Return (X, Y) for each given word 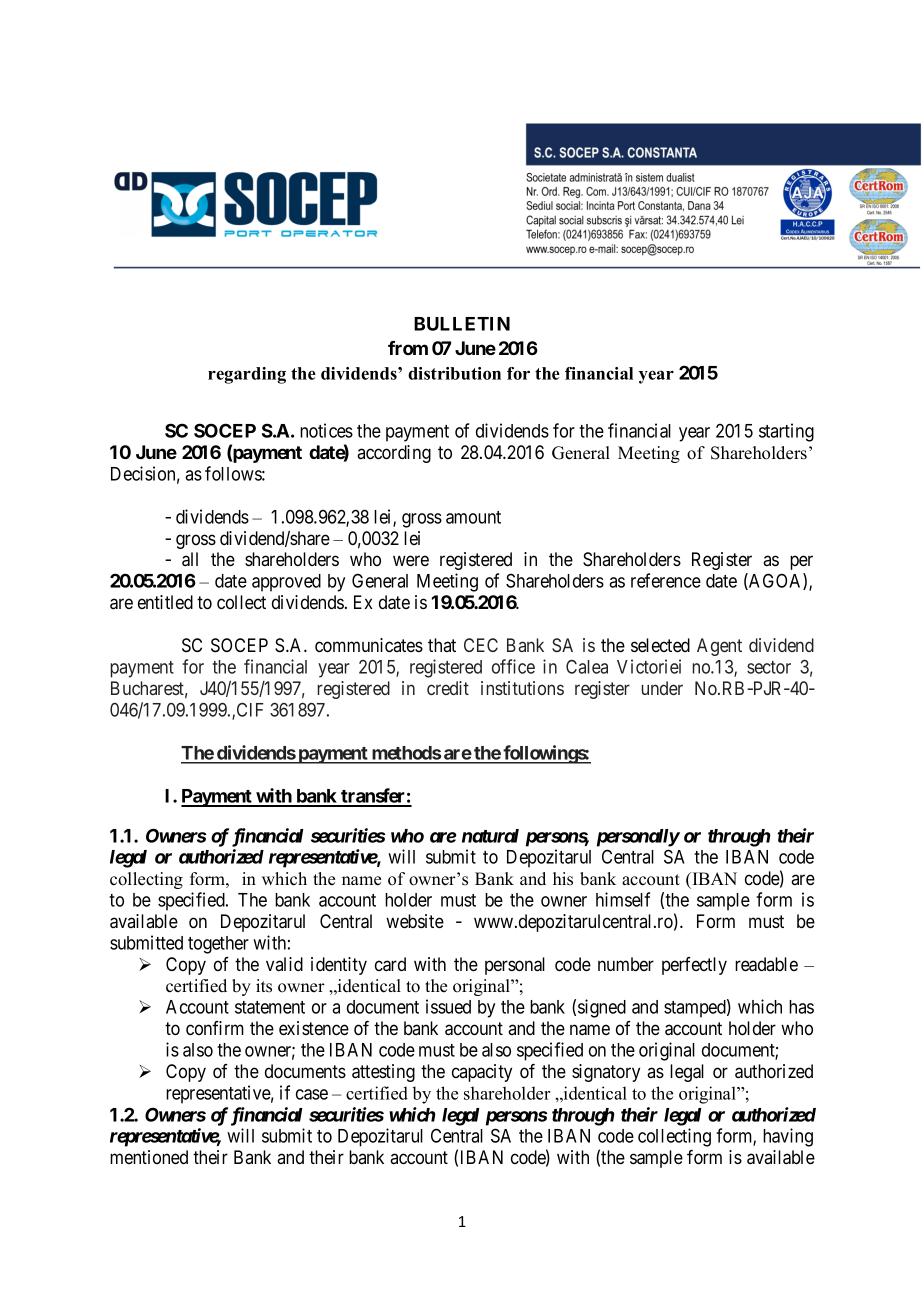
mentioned (149, 1157)
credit (448, 688)
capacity (482, 1073)
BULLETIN (462, 324)
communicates (369, 645)
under (662, 688)
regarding (247, 375)
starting (786, 432)
